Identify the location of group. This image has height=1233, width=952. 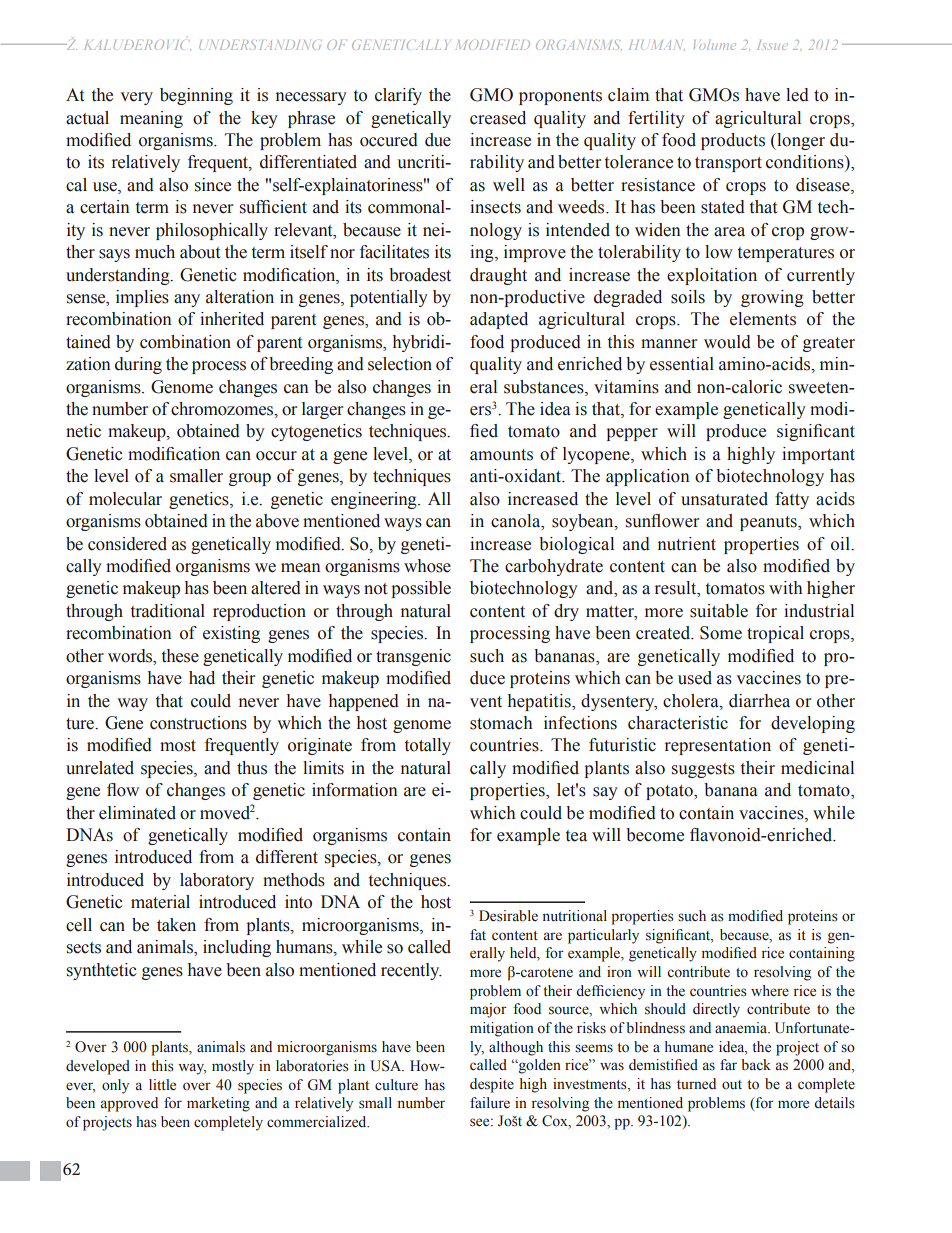
(250, 479).
